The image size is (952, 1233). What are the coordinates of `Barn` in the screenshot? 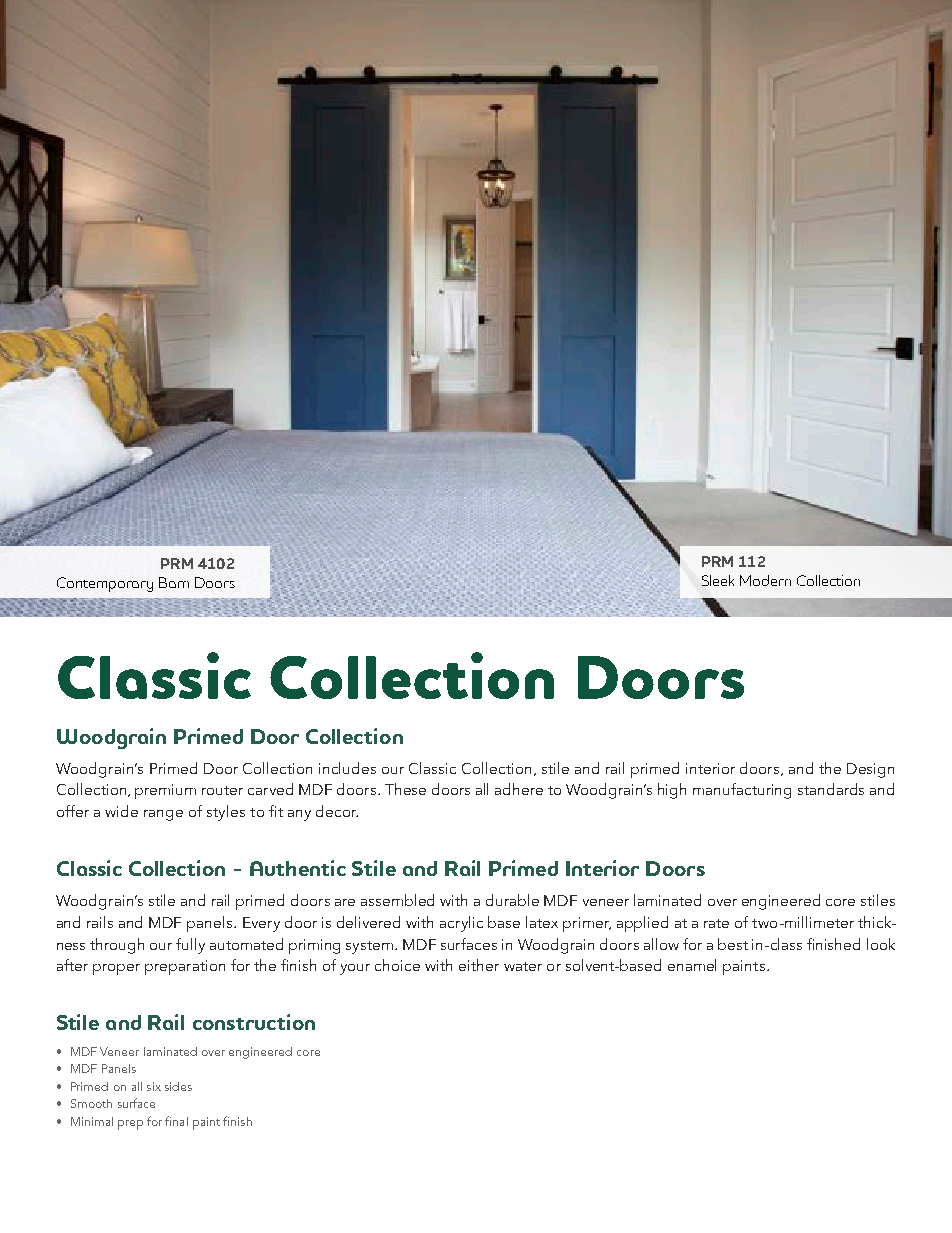 It's located at (174, 582).
